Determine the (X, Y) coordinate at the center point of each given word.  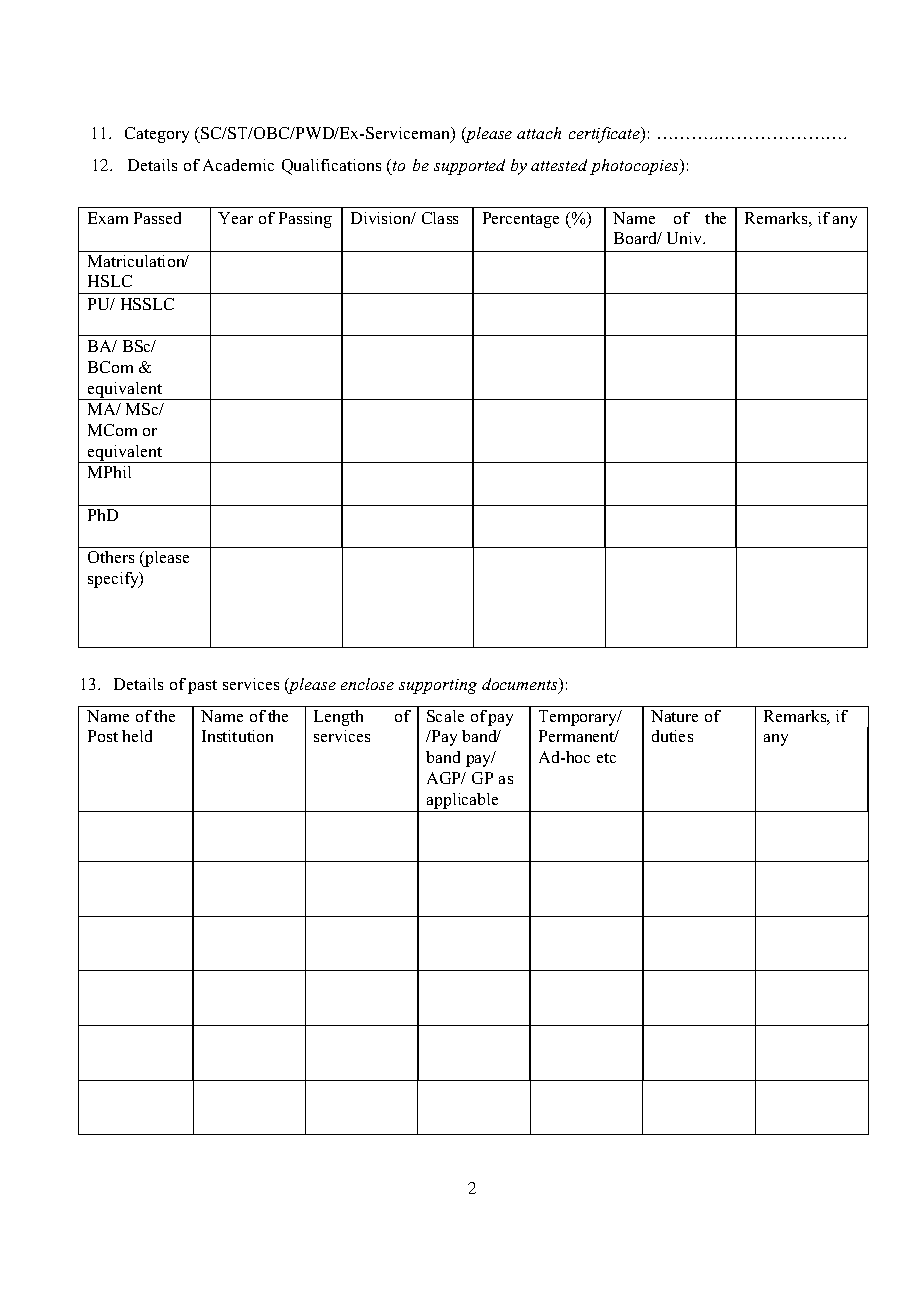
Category (157, 135)
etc (606, 758)
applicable (463, 802)
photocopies (635, 167)
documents (521, 685)
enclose (367, 684)
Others (111, 557)
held (137, 736)
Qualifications (331, 167)
